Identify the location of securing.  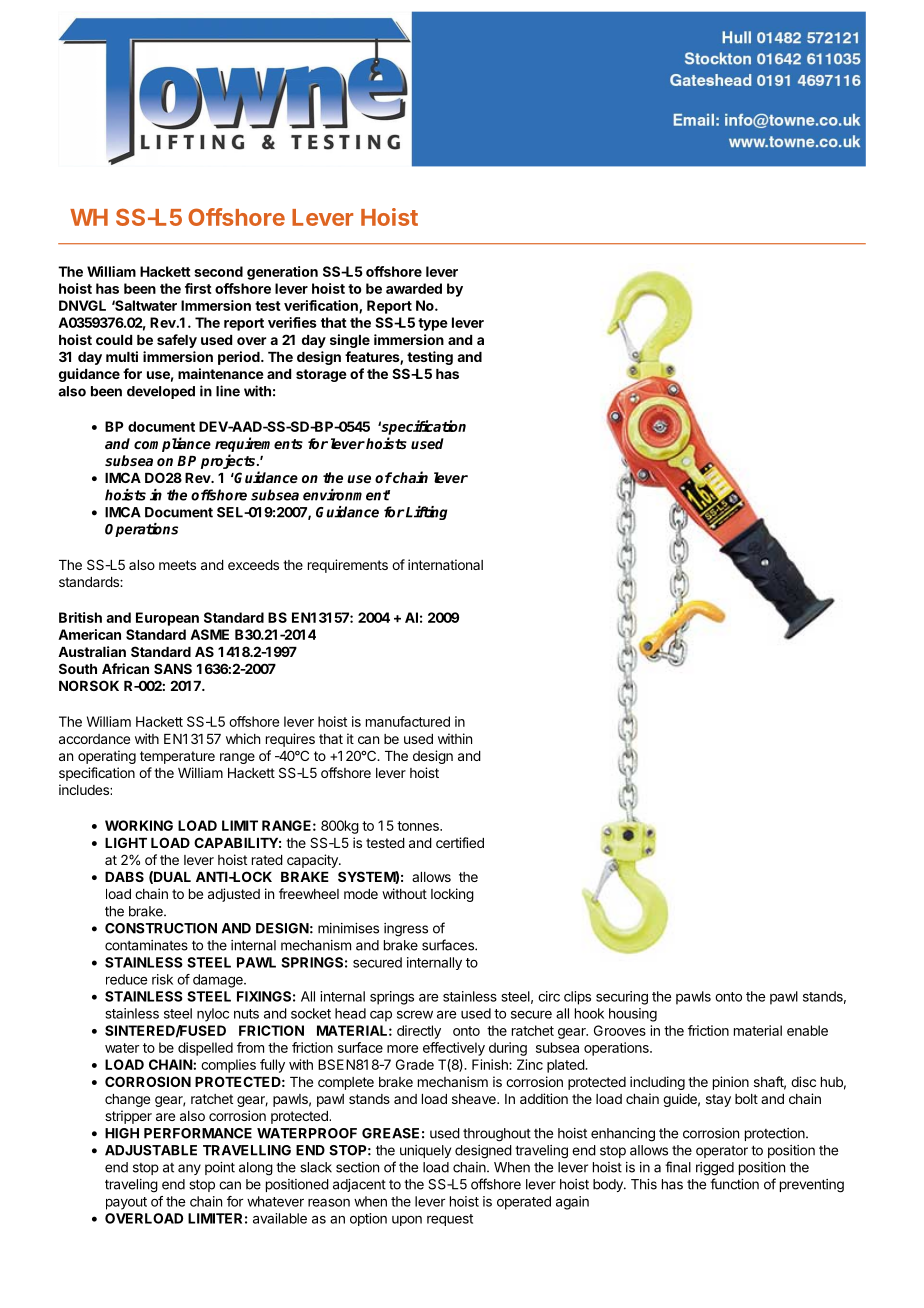
(622, 998).
